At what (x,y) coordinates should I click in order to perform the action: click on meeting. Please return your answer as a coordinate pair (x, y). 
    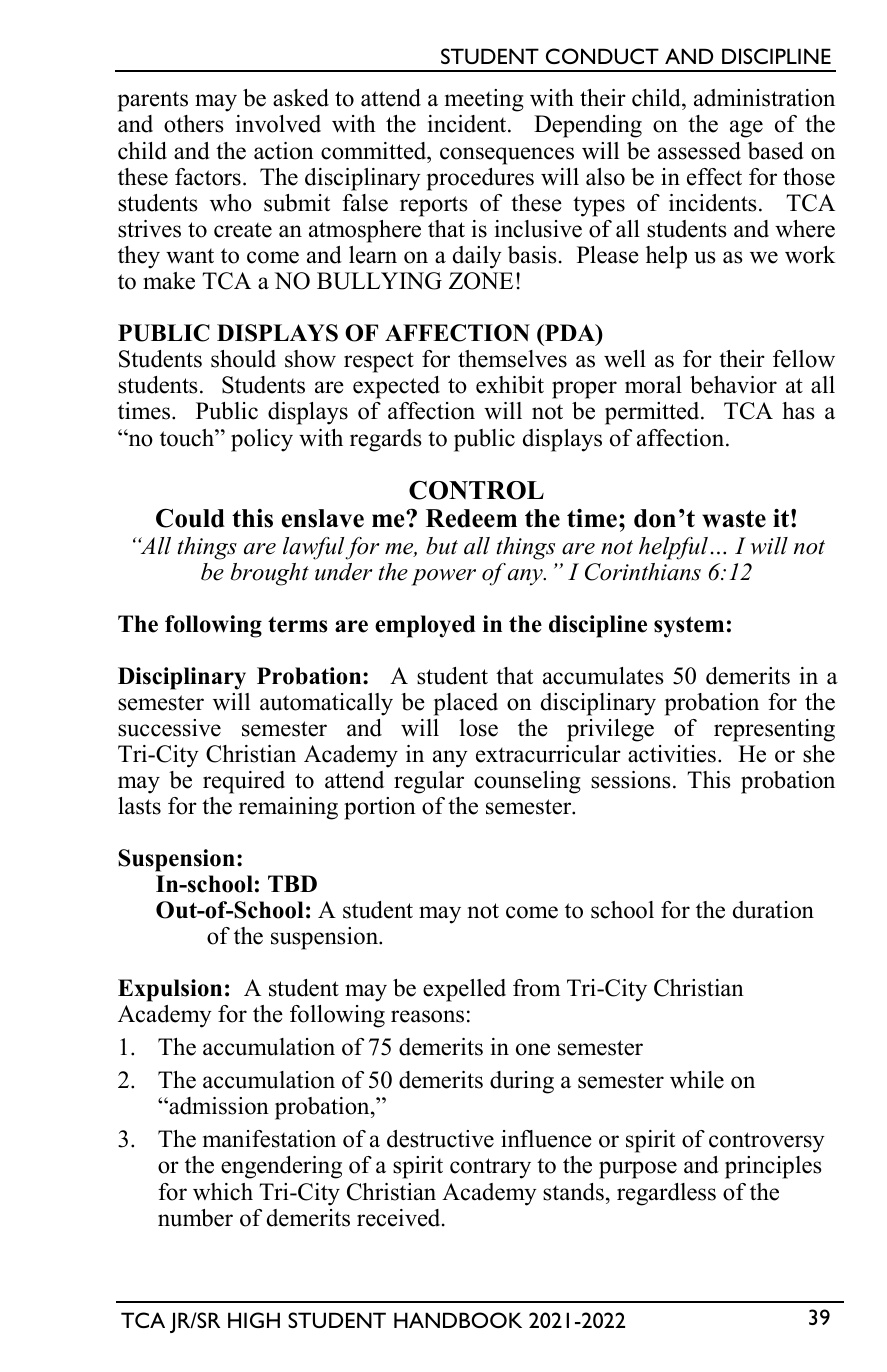
    Looking at the image, I should click on (484, 100).
